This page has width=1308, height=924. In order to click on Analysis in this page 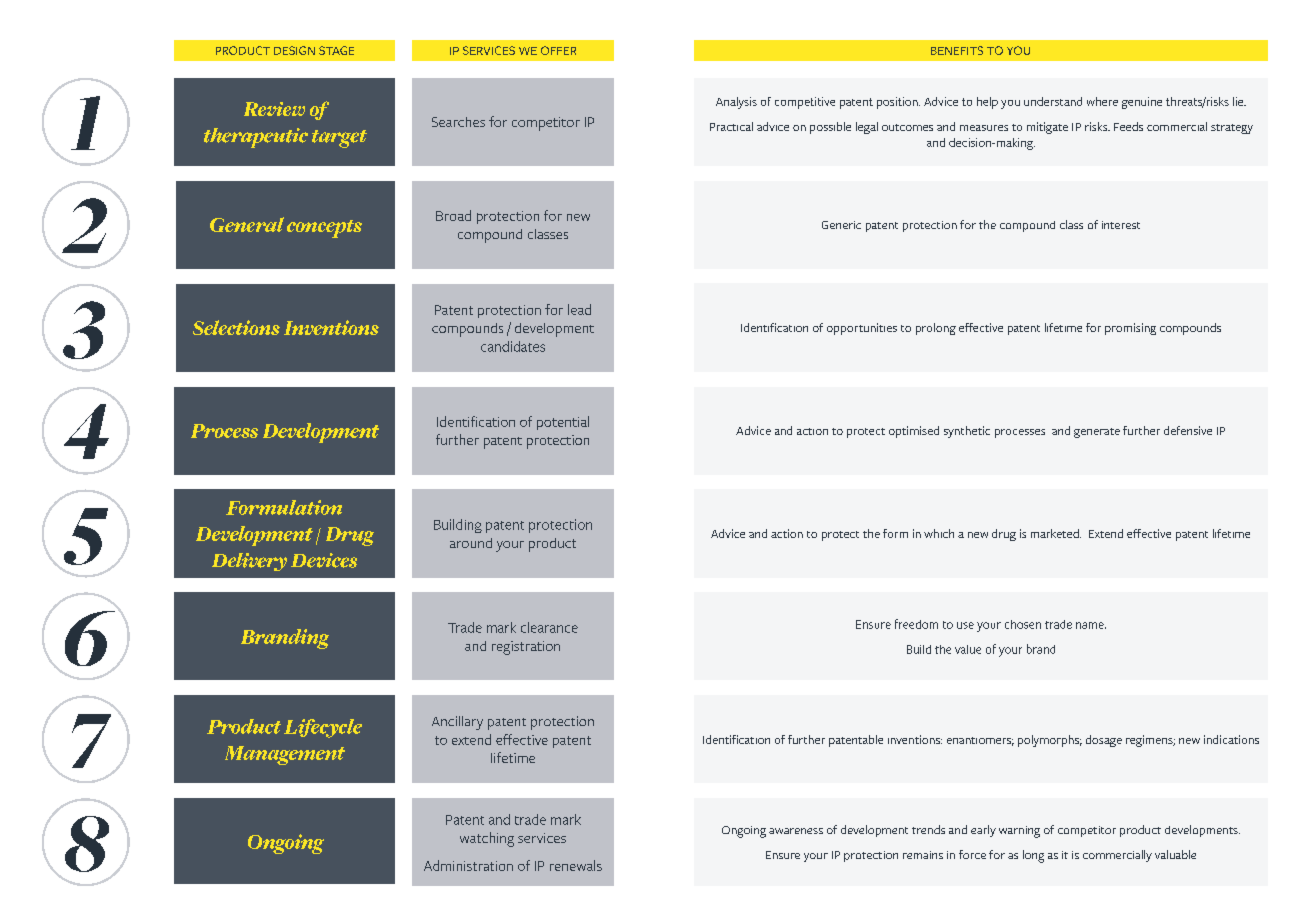, I will do `click(736, 103)`.
